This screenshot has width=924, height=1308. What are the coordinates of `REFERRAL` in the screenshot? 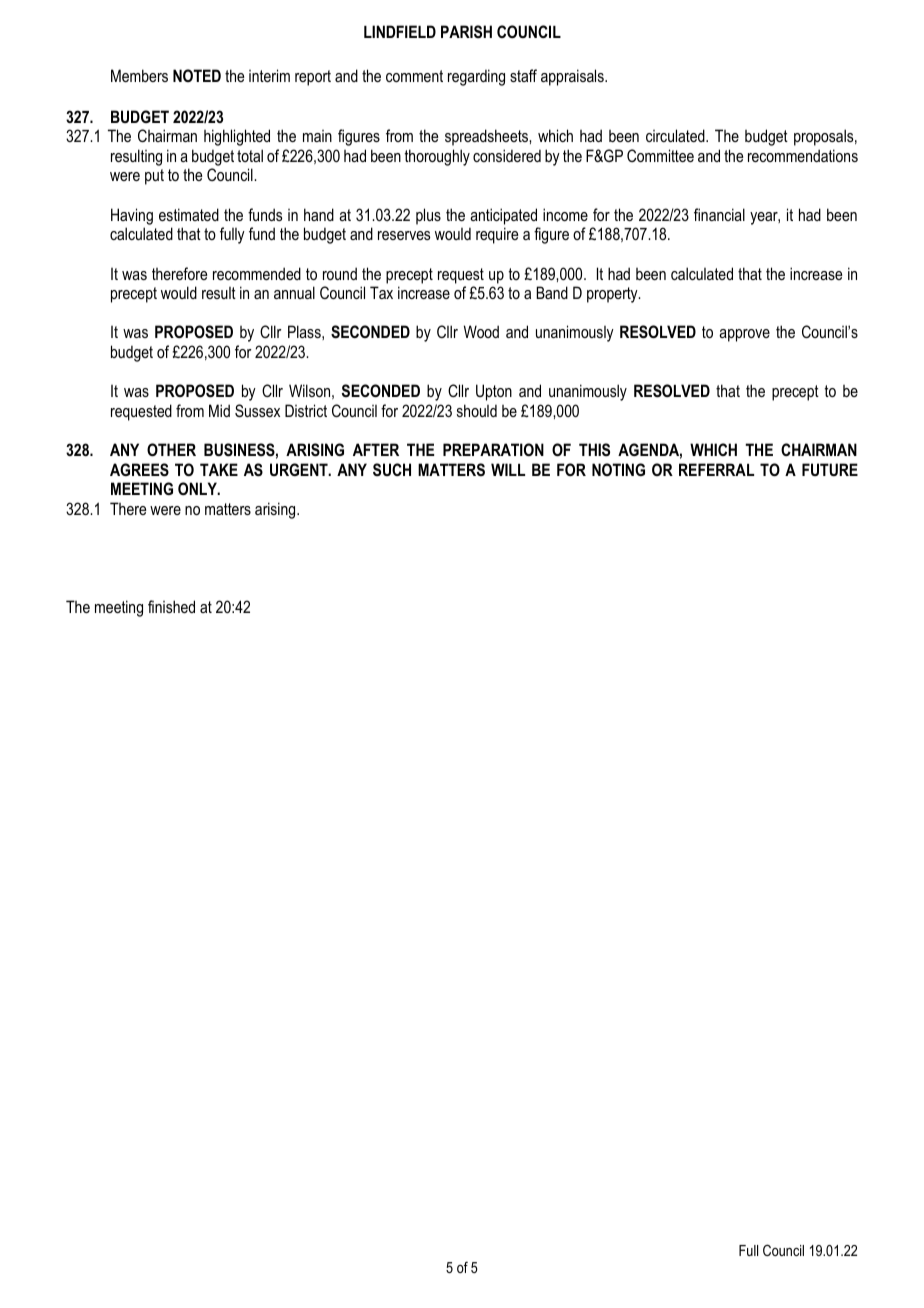 It's located at (716, 469).
